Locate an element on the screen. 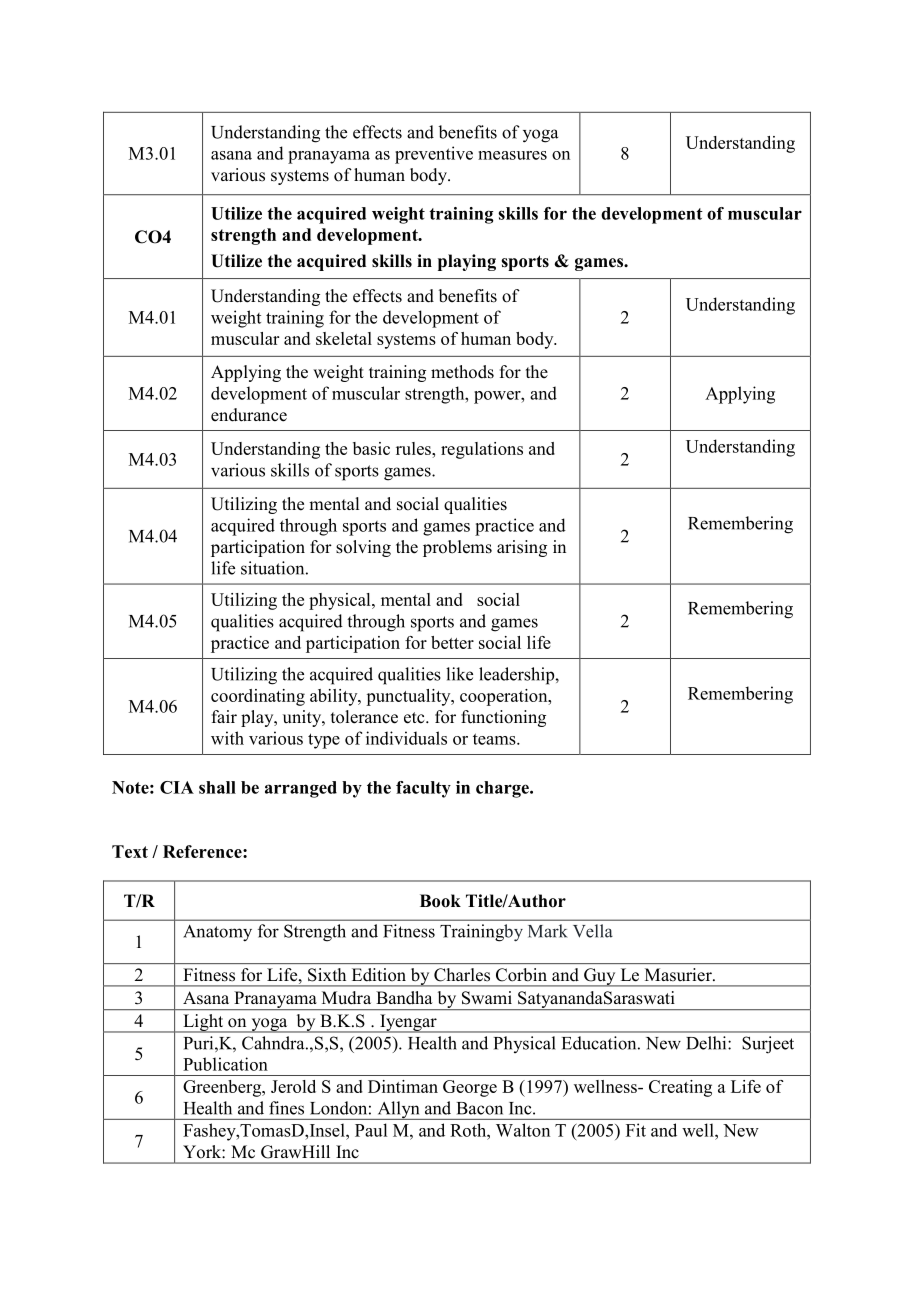 The image size is (924, 1308). endurance is located at coordinates (249, 415).
